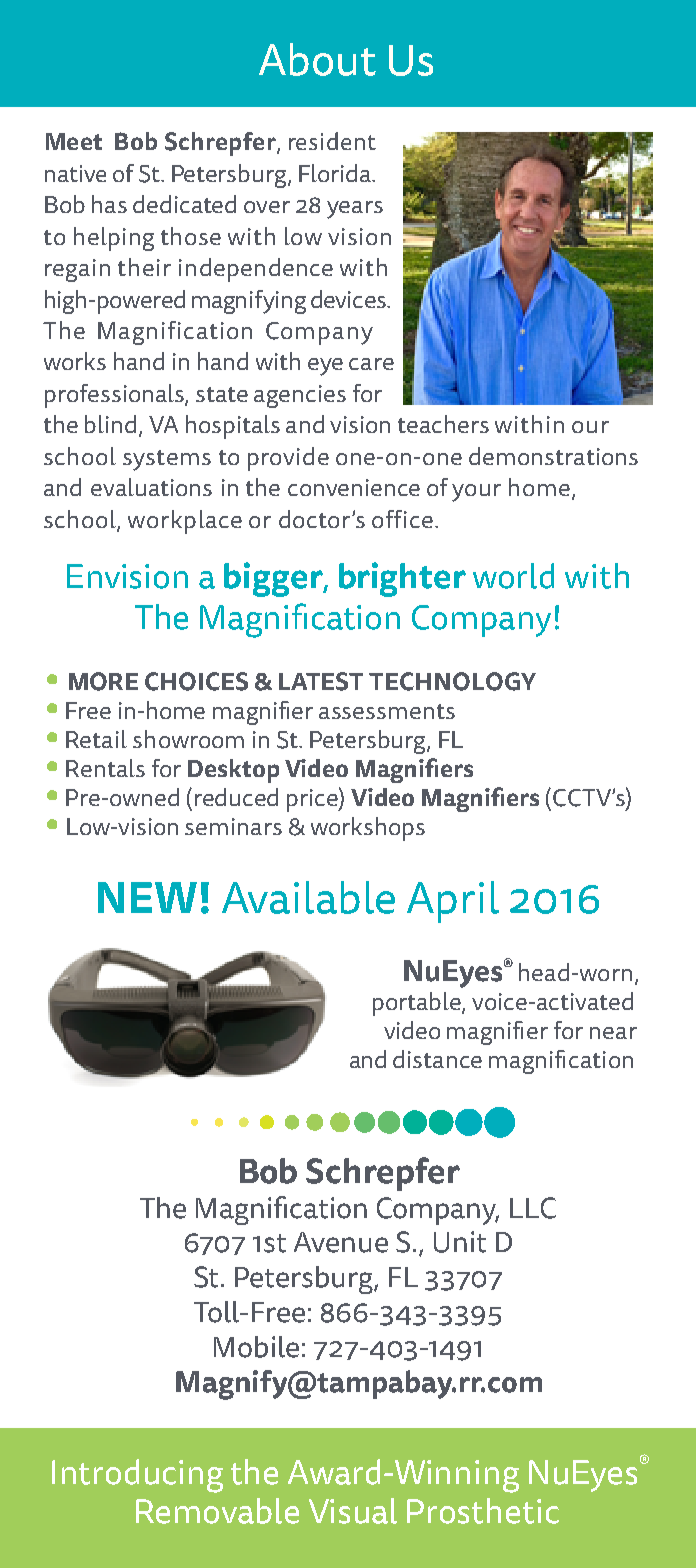 The width and height of the image is (696, 1568). Describe the element at coordinates (341, 1242) in the image. I see `Avenue` at that location.
